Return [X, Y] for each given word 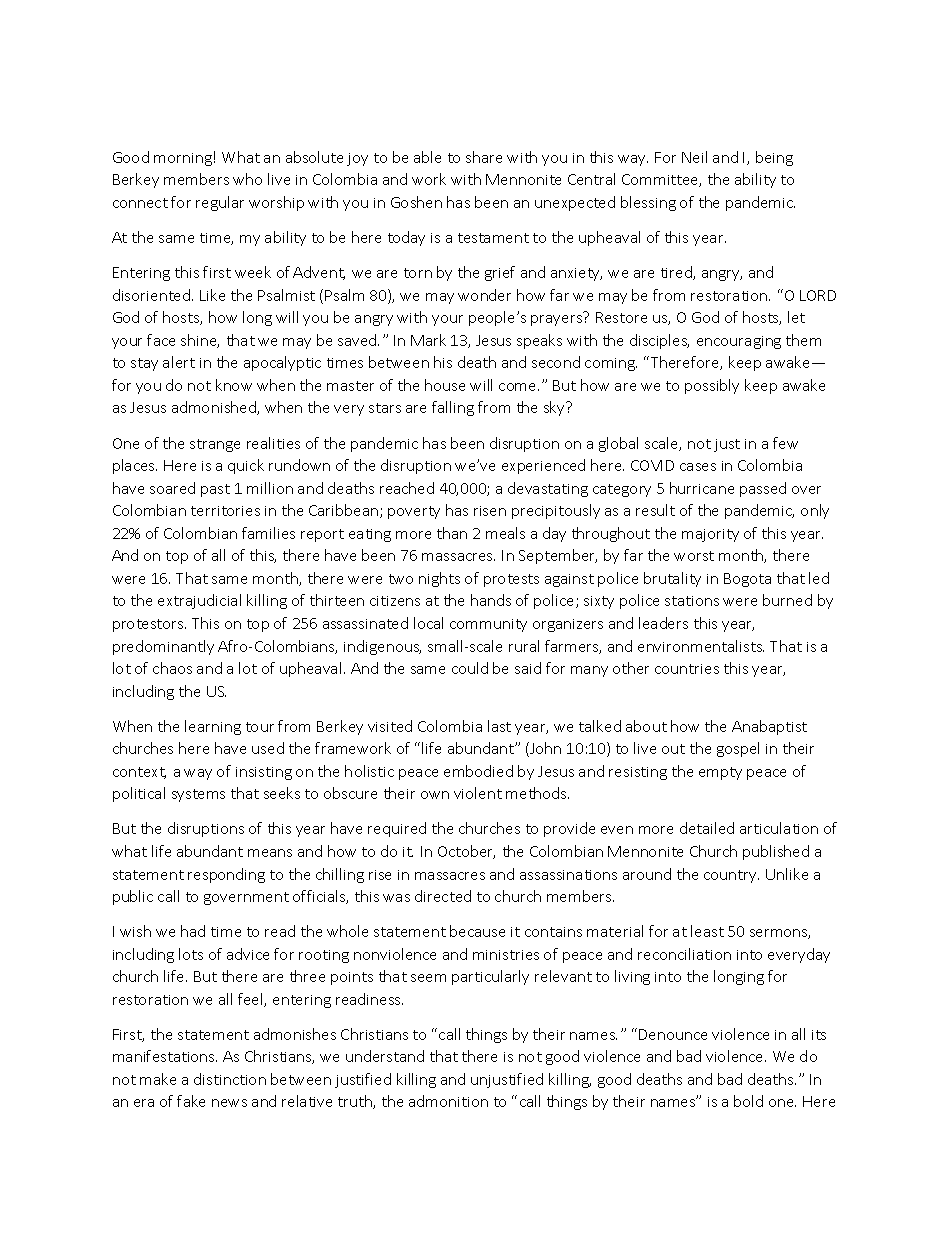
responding [226, 875]
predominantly [163, 647]
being [774, 158]
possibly [712, 386]
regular [220, 203]
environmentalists [701, 646]
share [484, 157]
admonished [215, 408]
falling [453, 408]
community [488, 625]
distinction [230, 1079]
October [466, 852]
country [731, 876]
